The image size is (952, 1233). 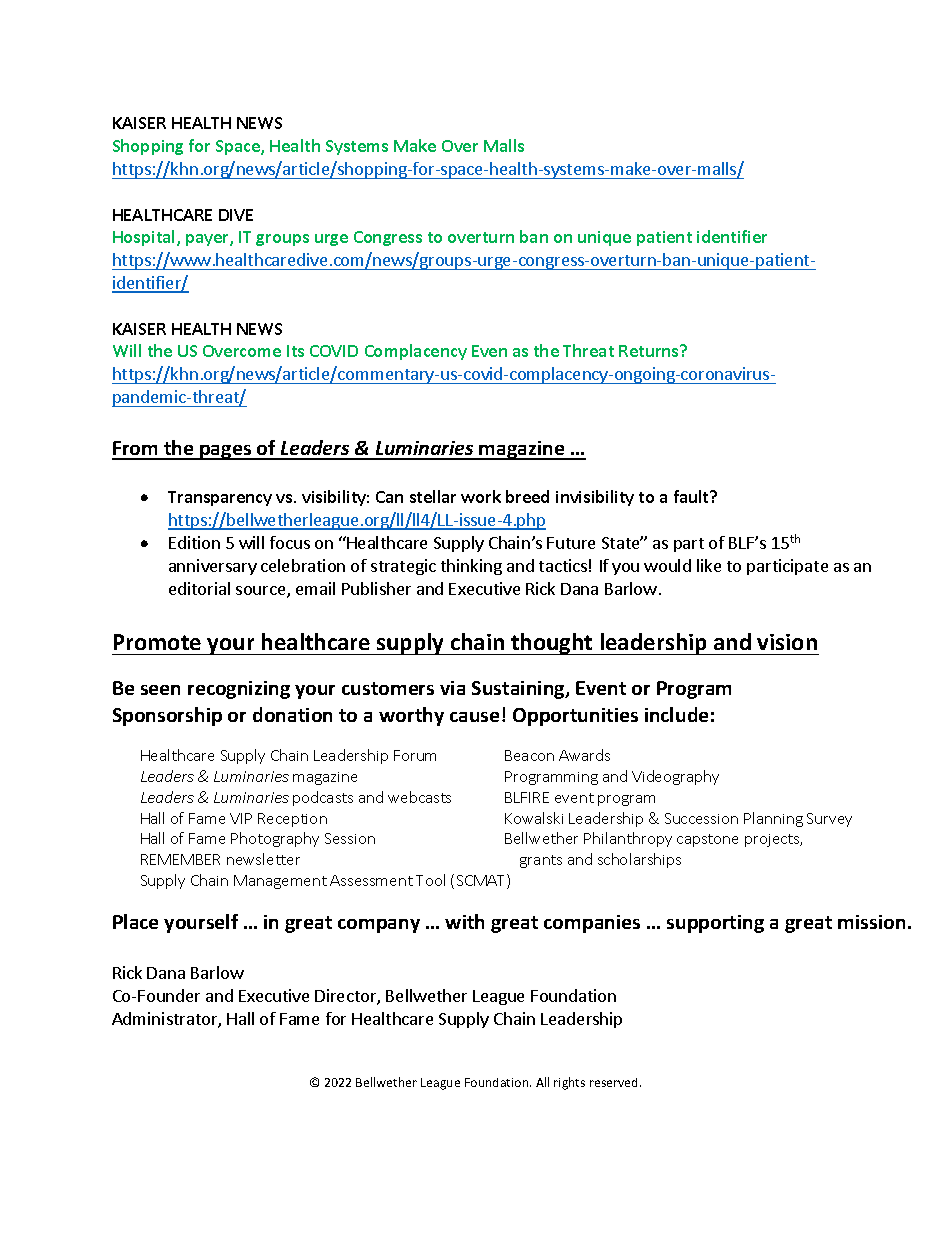 What do you see at coordinates (692, 496) in the screenshot?
I see `fault` at bounding box center [692, 496].
